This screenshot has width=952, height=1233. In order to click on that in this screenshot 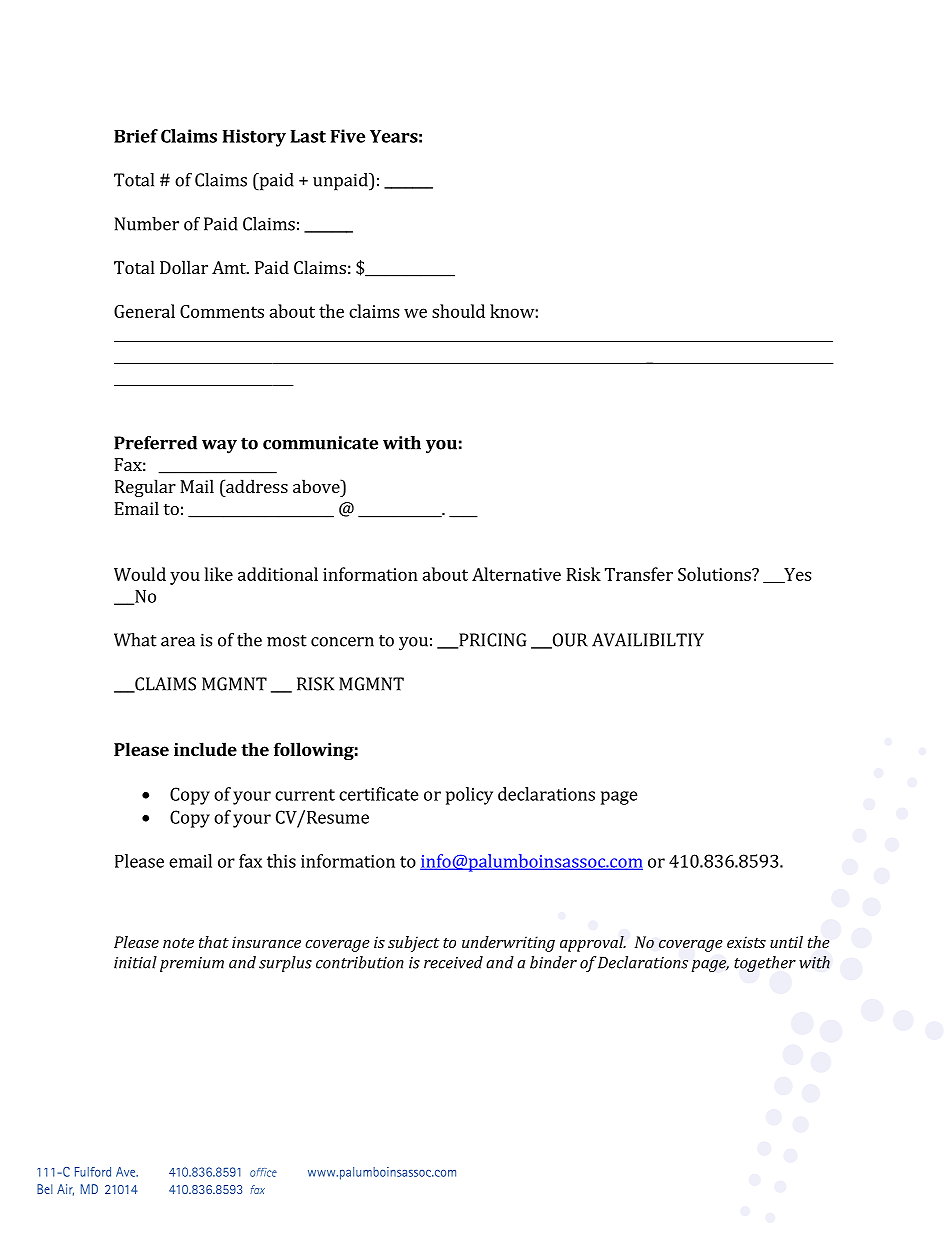, I will do `click(214, 942)`.
